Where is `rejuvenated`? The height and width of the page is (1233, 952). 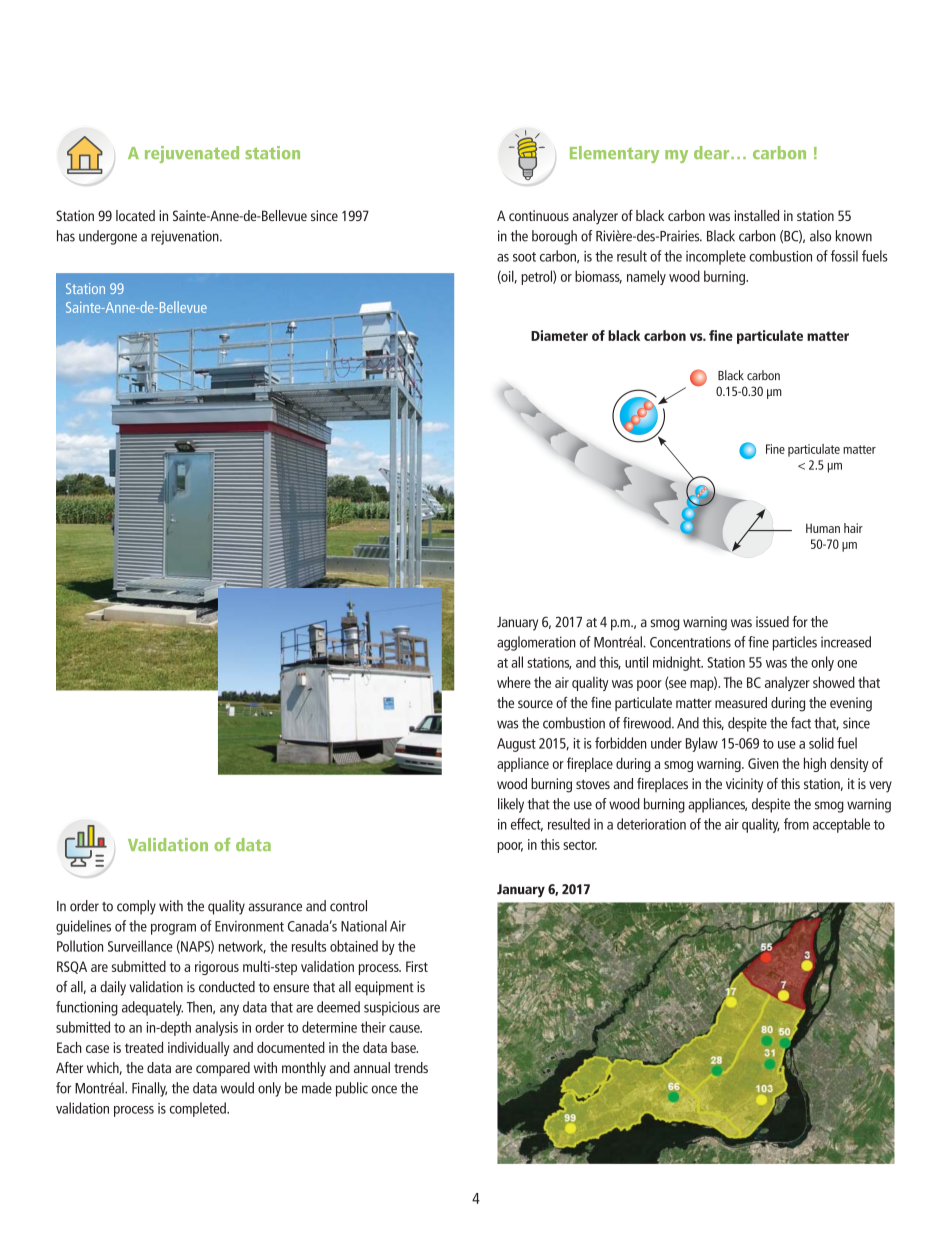 rejuvenated is located at coordinates (192, 154).
